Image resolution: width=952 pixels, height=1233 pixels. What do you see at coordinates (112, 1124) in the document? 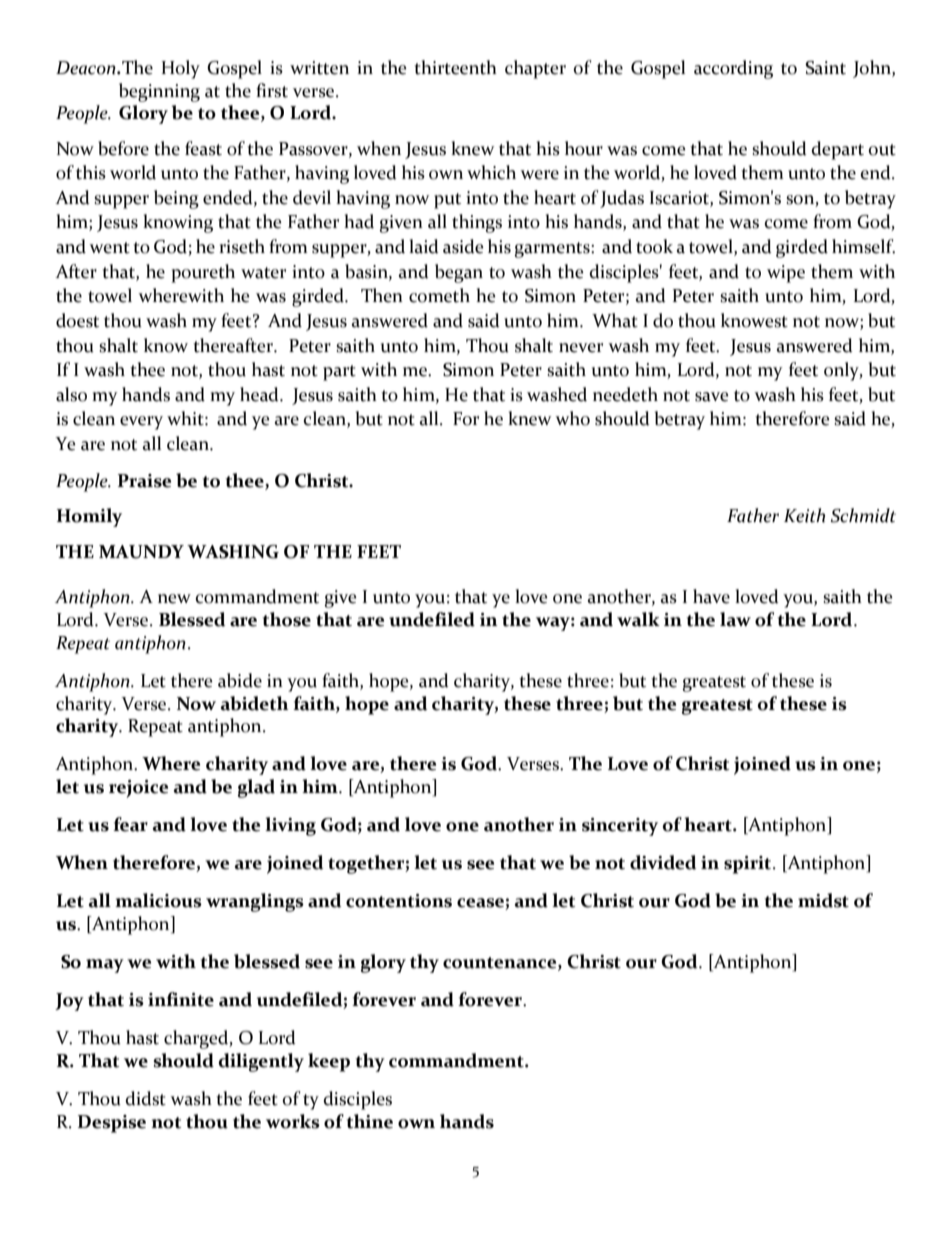
I see `Despise` at bounding box center [112, 1124].
